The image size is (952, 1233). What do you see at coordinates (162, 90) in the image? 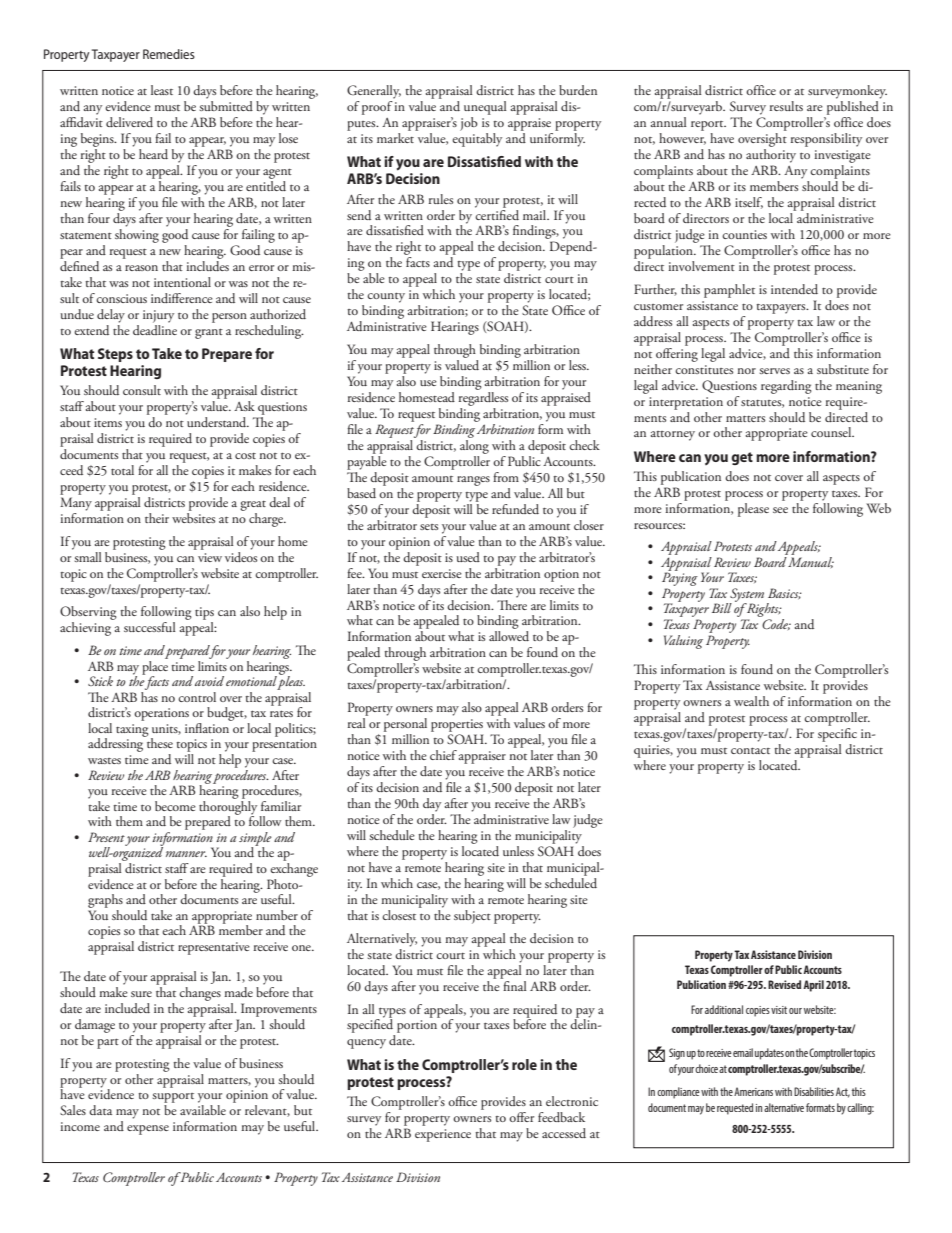
I see `least` at bounding box center [162, 90].
